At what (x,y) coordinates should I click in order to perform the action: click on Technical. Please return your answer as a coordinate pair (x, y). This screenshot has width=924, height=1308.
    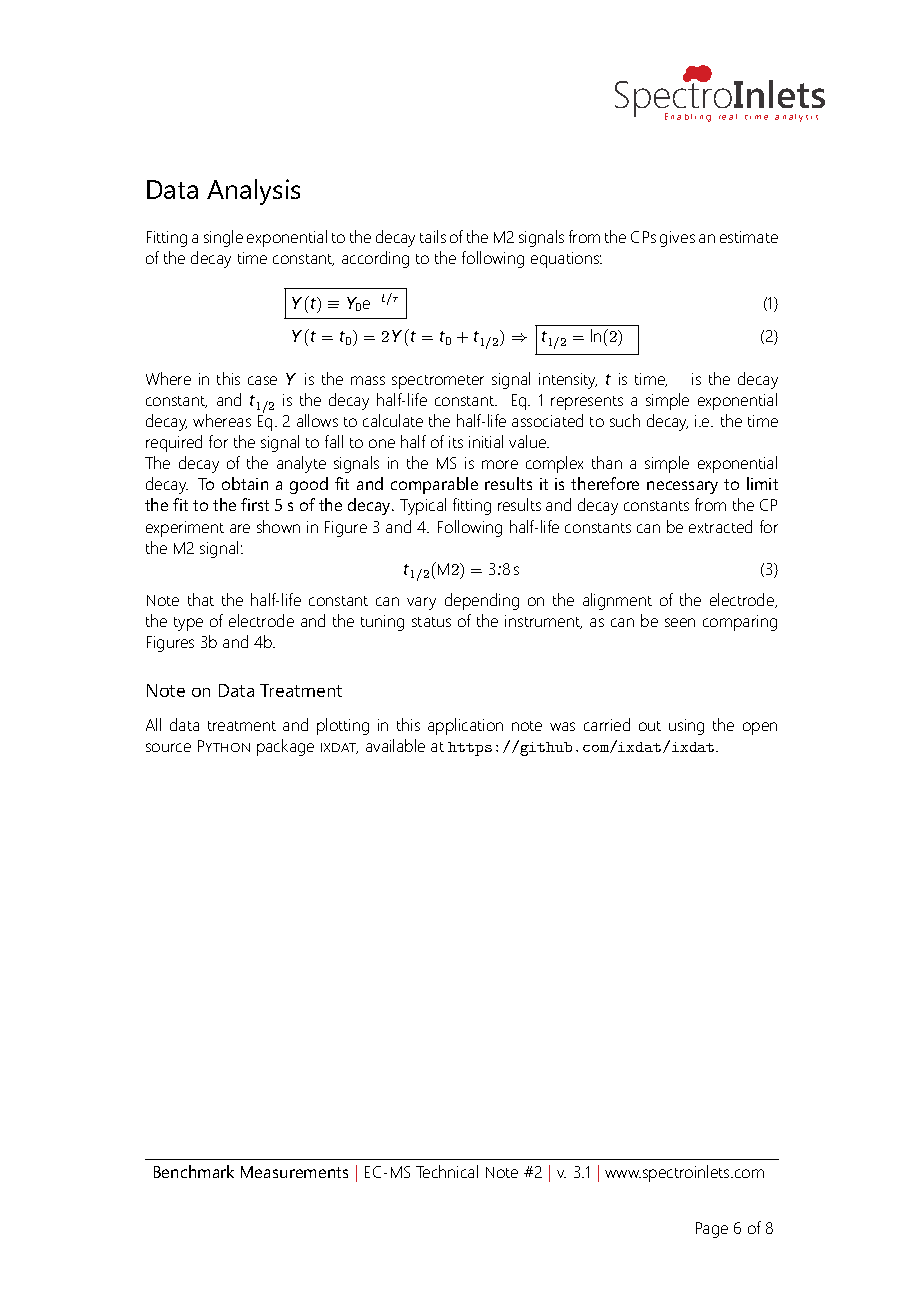
    Looking at the image, I should click on (447, 1171).
